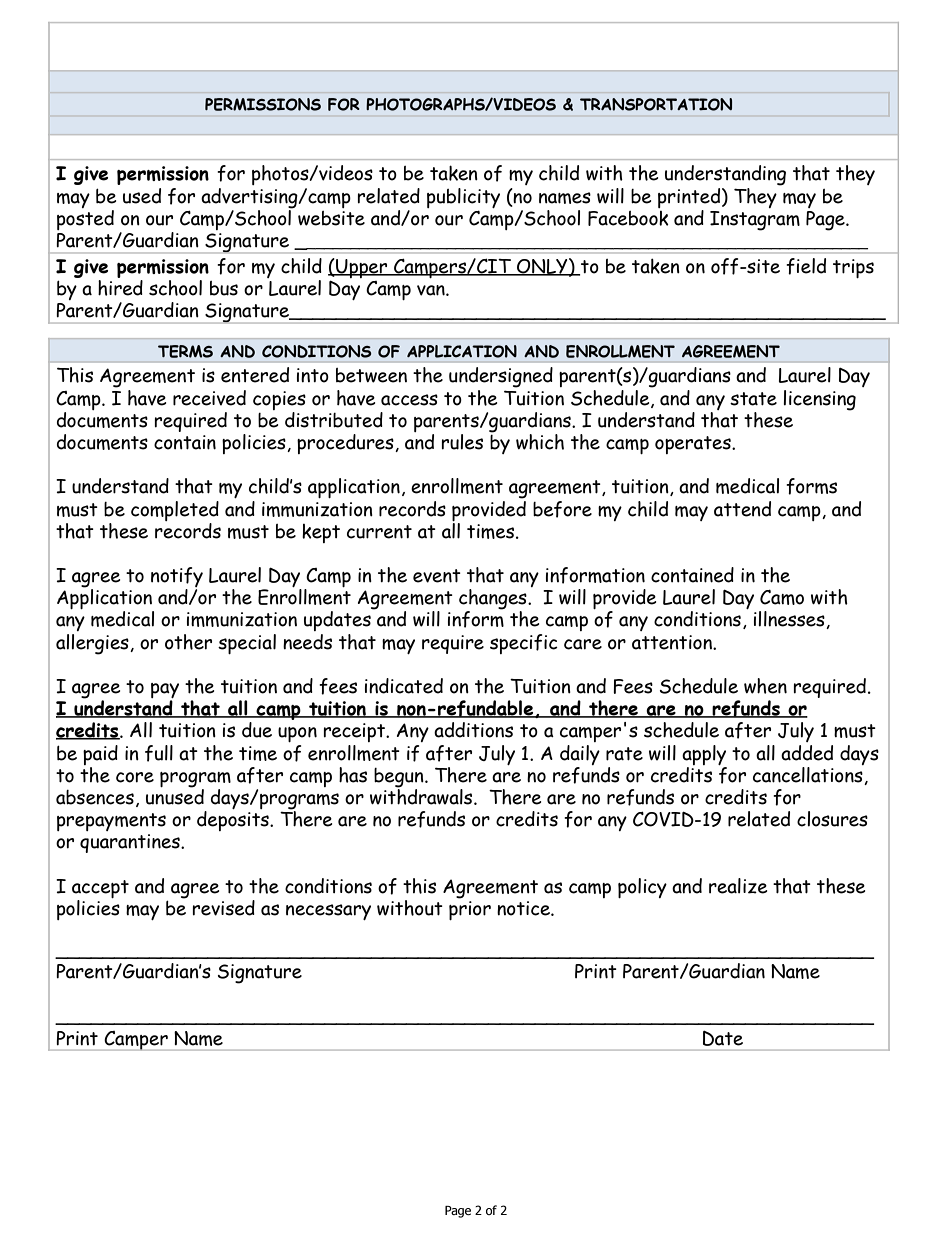 The height and width of the document is (1233, 952). Describe the element at coordinates (742, 509) in the document. I see `attend` at that location.
